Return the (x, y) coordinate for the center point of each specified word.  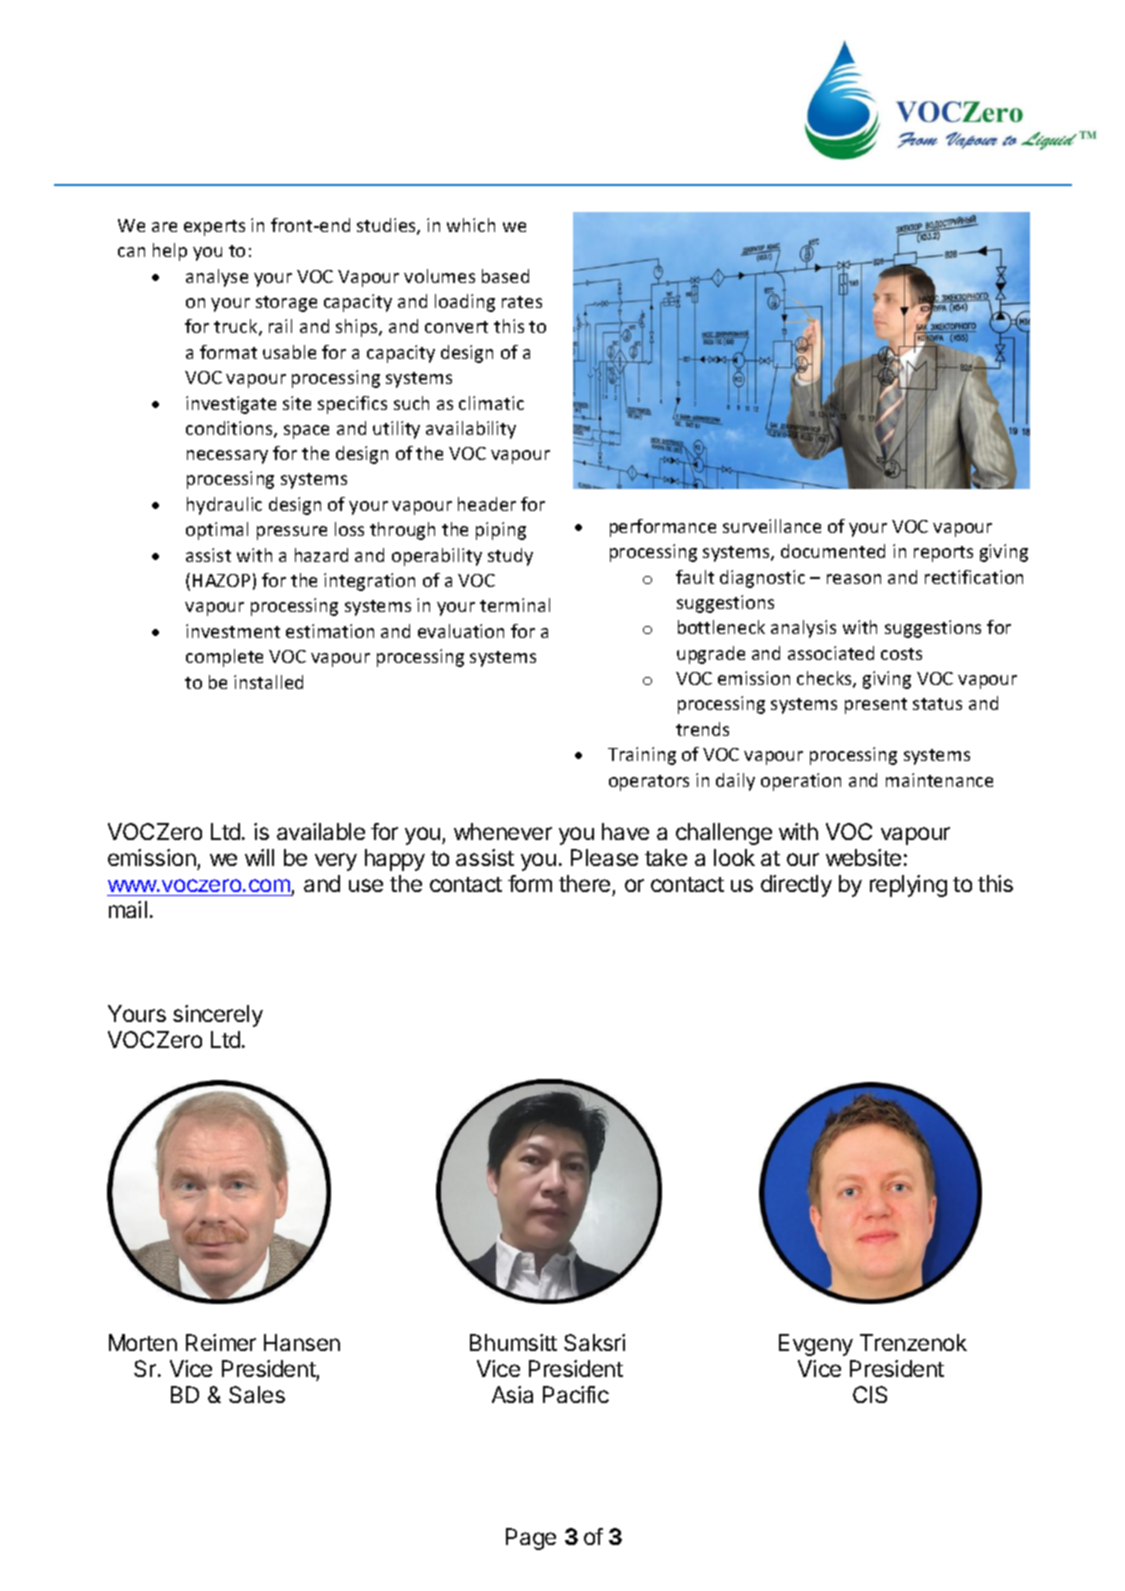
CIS (870, 1394)
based (505, 276)
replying (908, 886)
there (584, 883)
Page (531, 1539)
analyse (217, 278)
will (259, 857)
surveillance (772, 526)
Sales (257, 1394)
